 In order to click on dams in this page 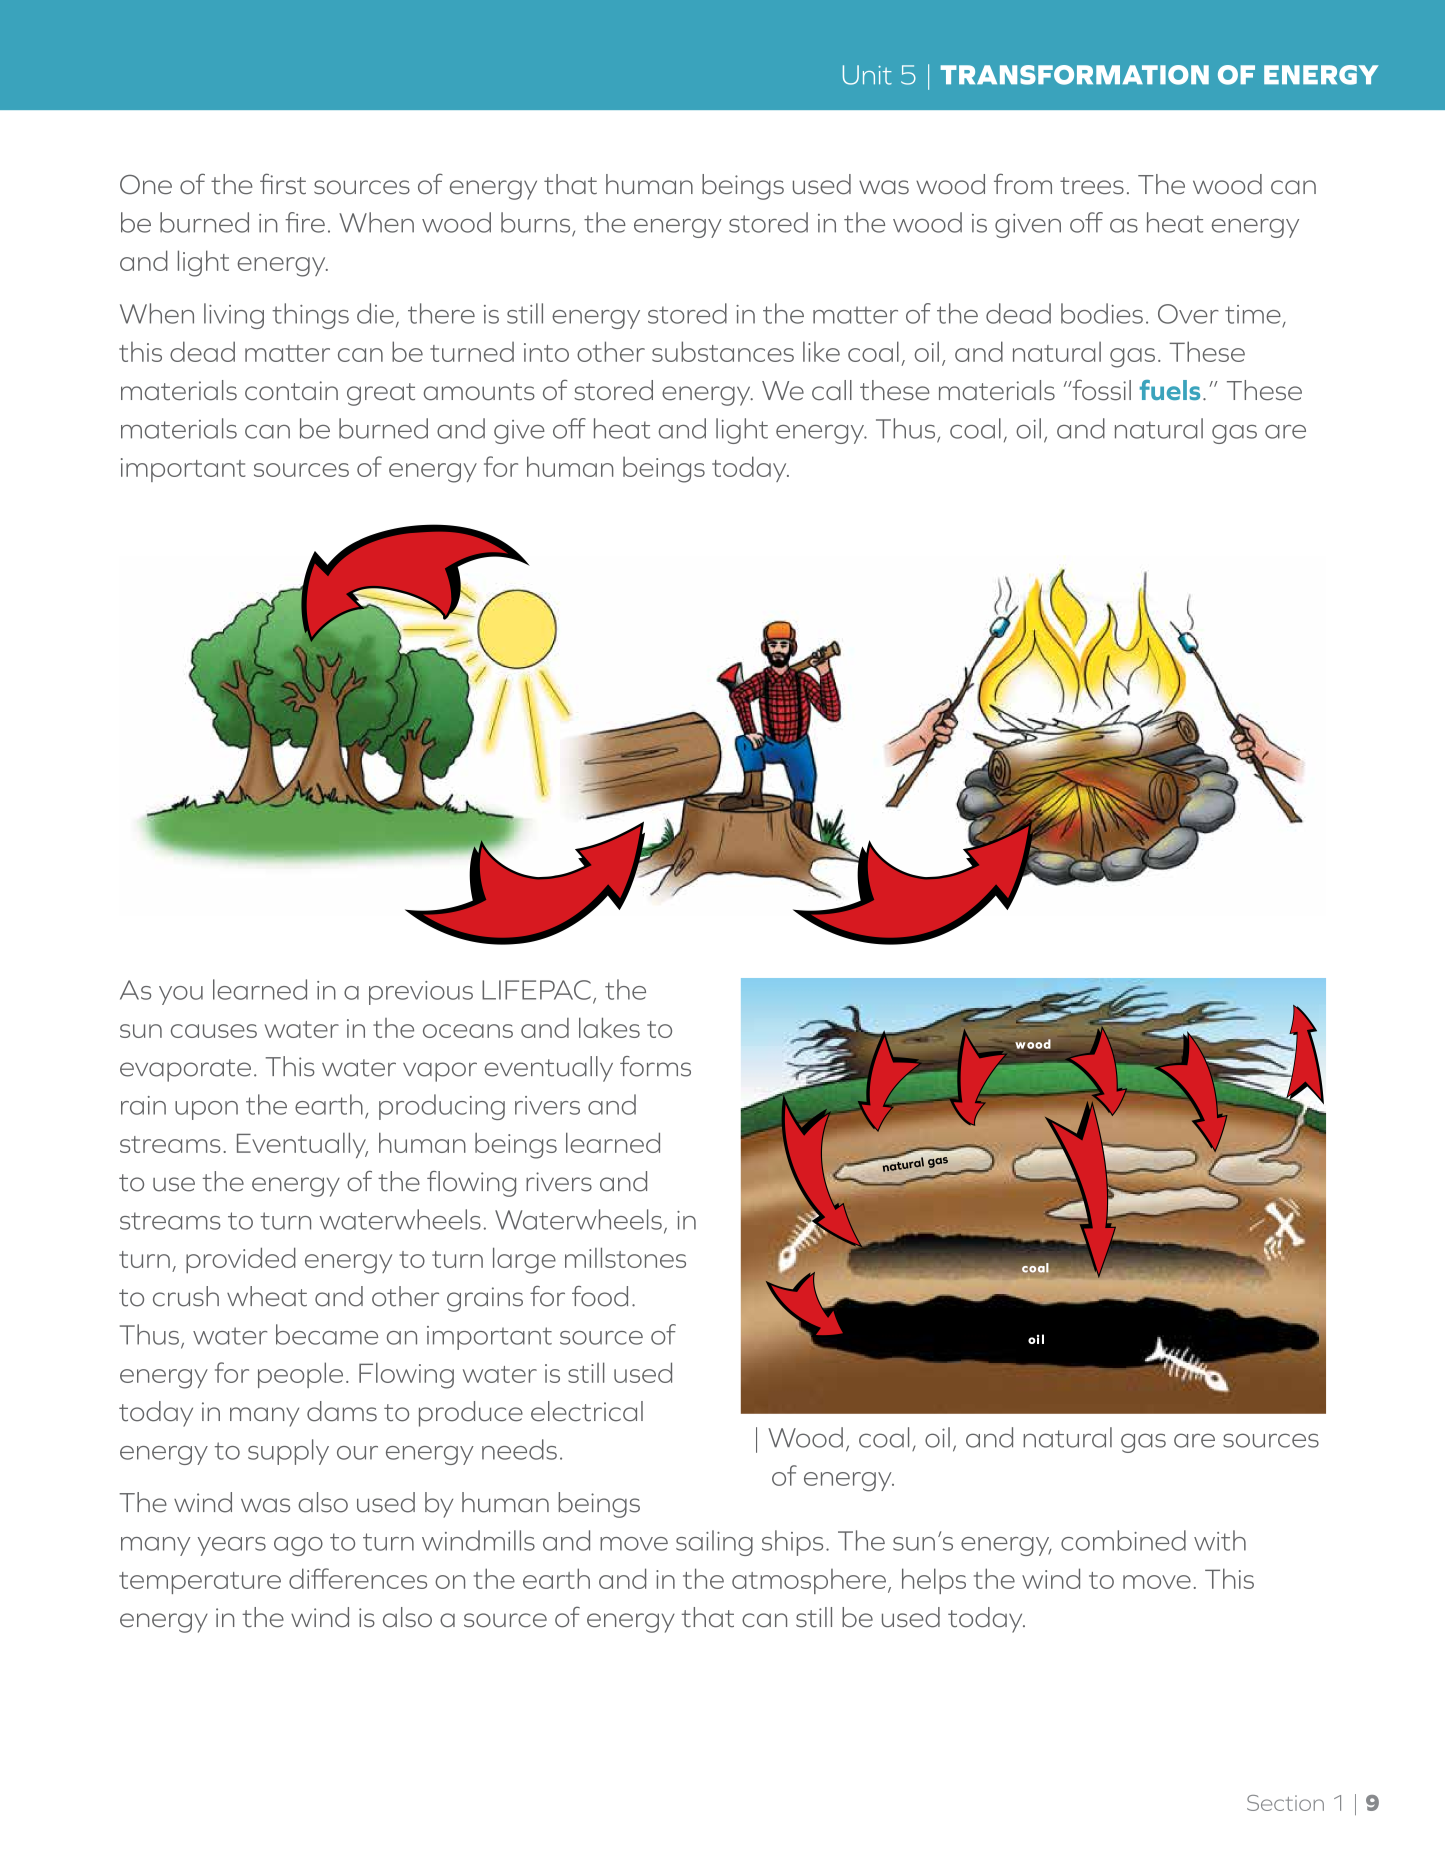, I will do `click(342, 1411)`.
